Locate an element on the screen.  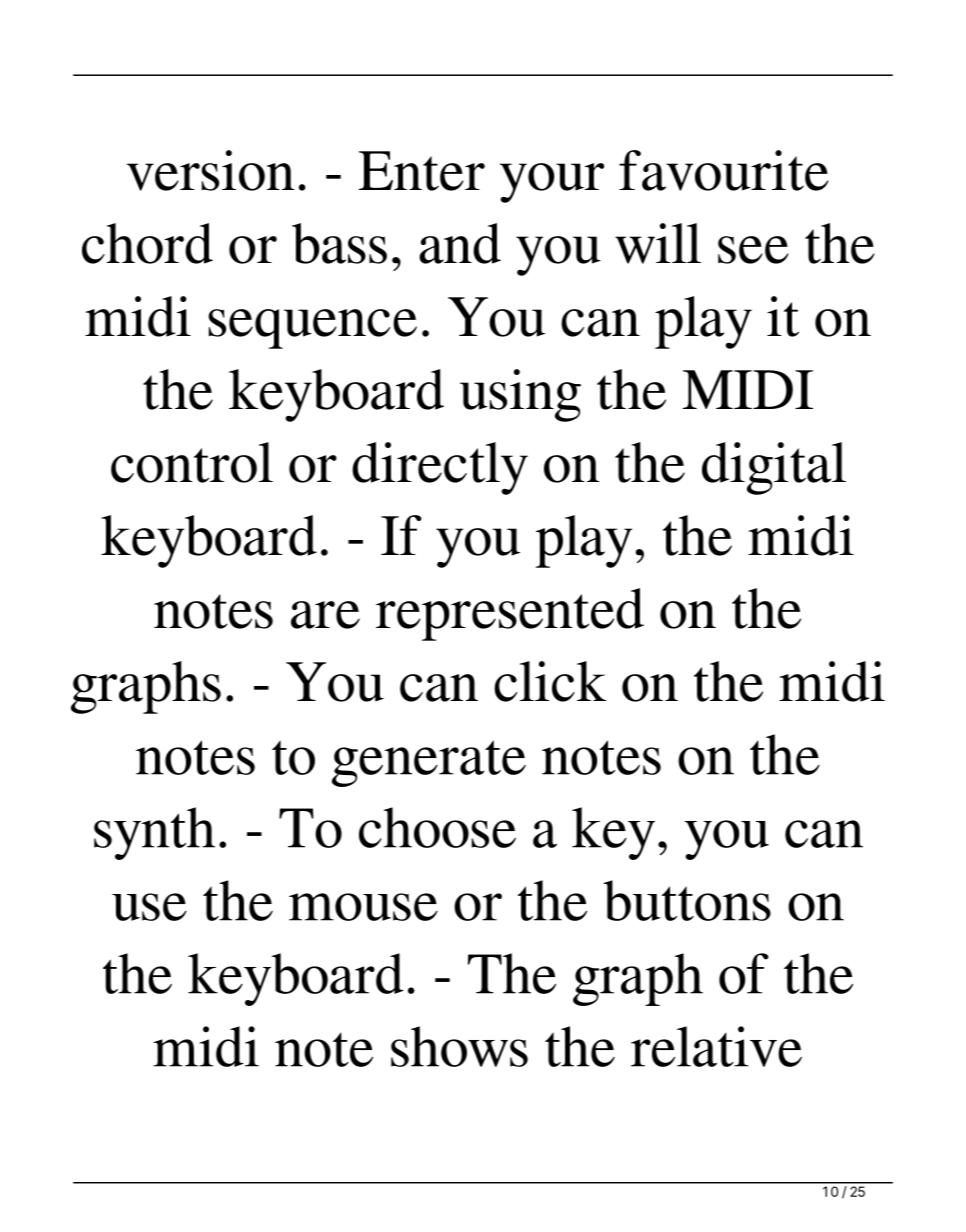
mouse is located at coordinates (363, 907).
